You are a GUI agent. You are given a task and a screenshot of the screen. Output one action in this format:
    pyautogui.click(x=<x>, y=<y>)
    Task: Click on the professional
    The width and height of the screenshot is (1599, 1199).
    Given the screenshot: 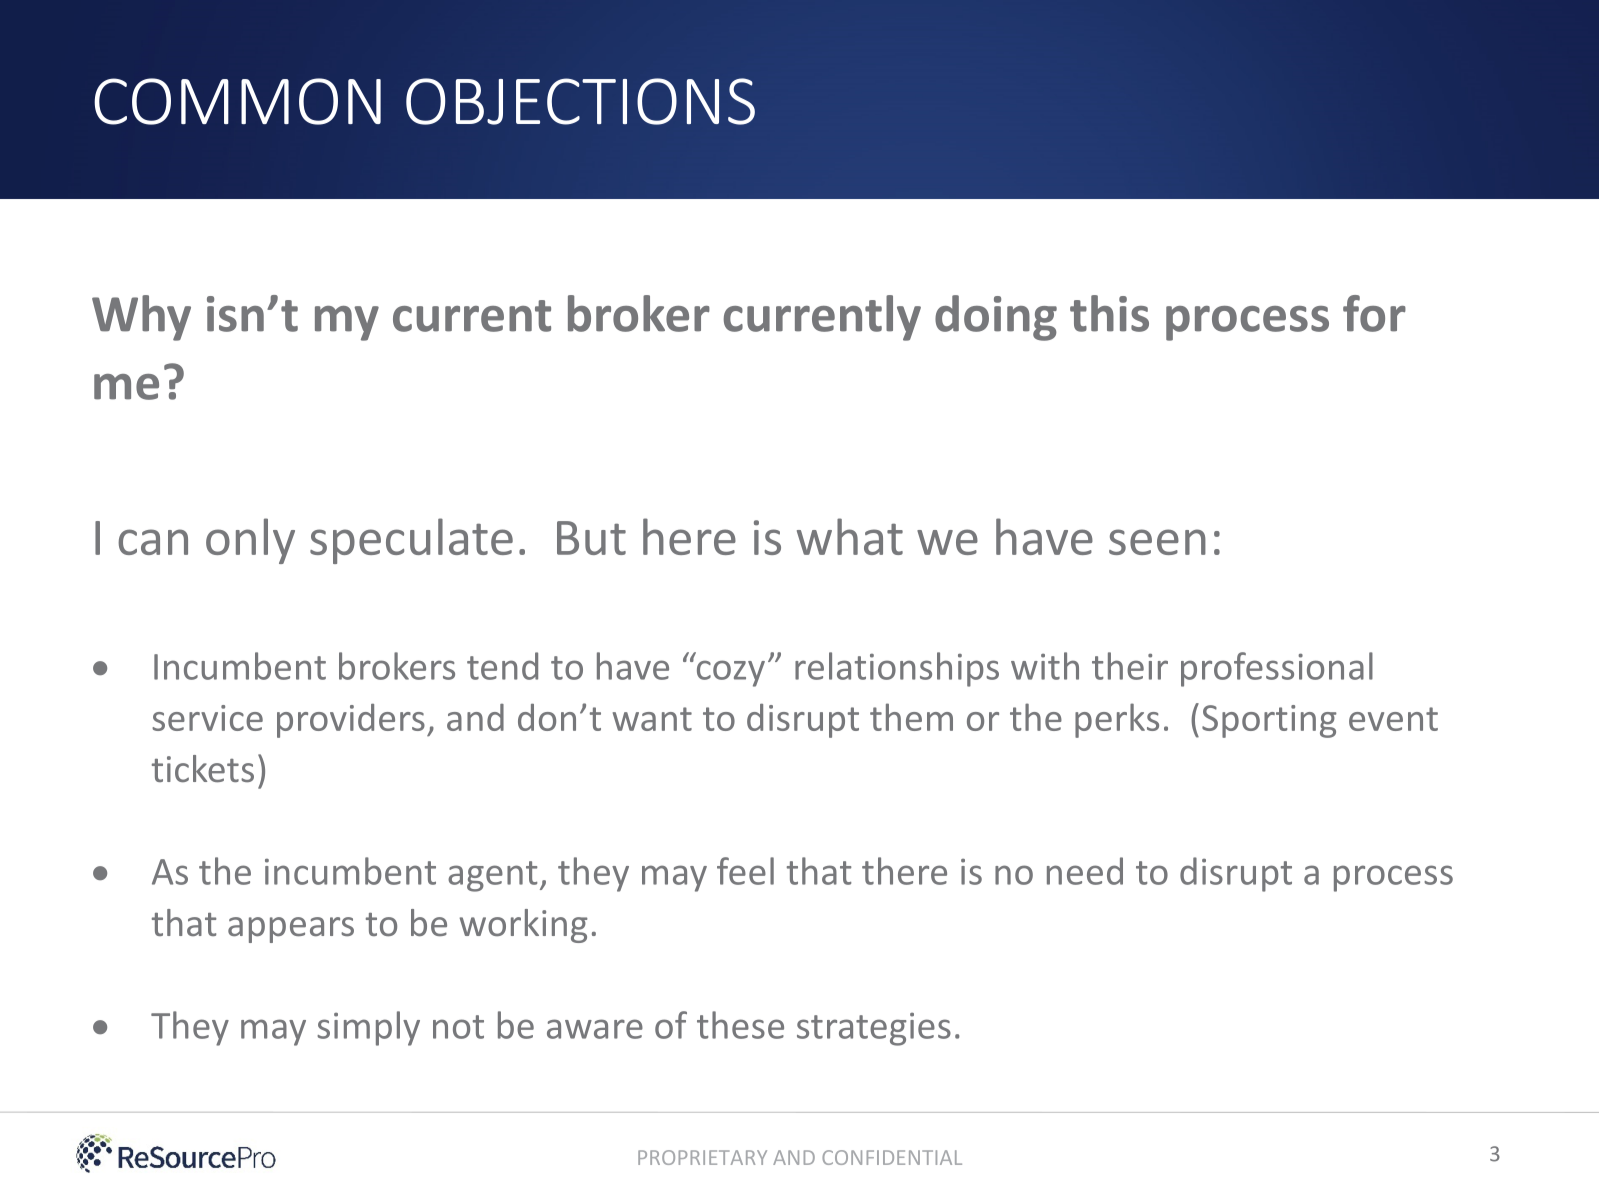 What is the action you would take?
    pyautogui.click(x=1277, y=669)
